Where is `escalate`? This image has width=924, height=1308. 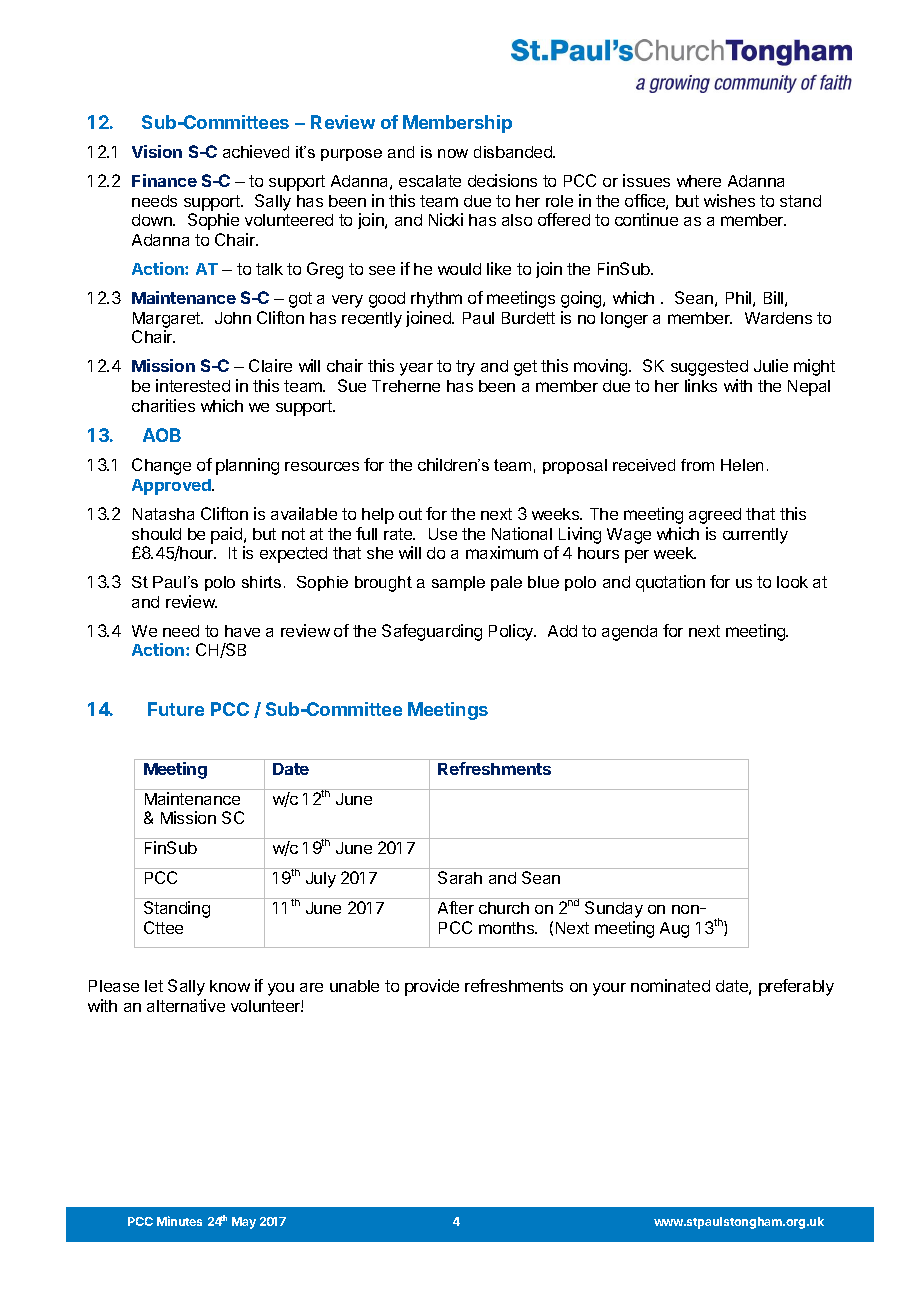
escalate is located at coordinates (430, 181).
